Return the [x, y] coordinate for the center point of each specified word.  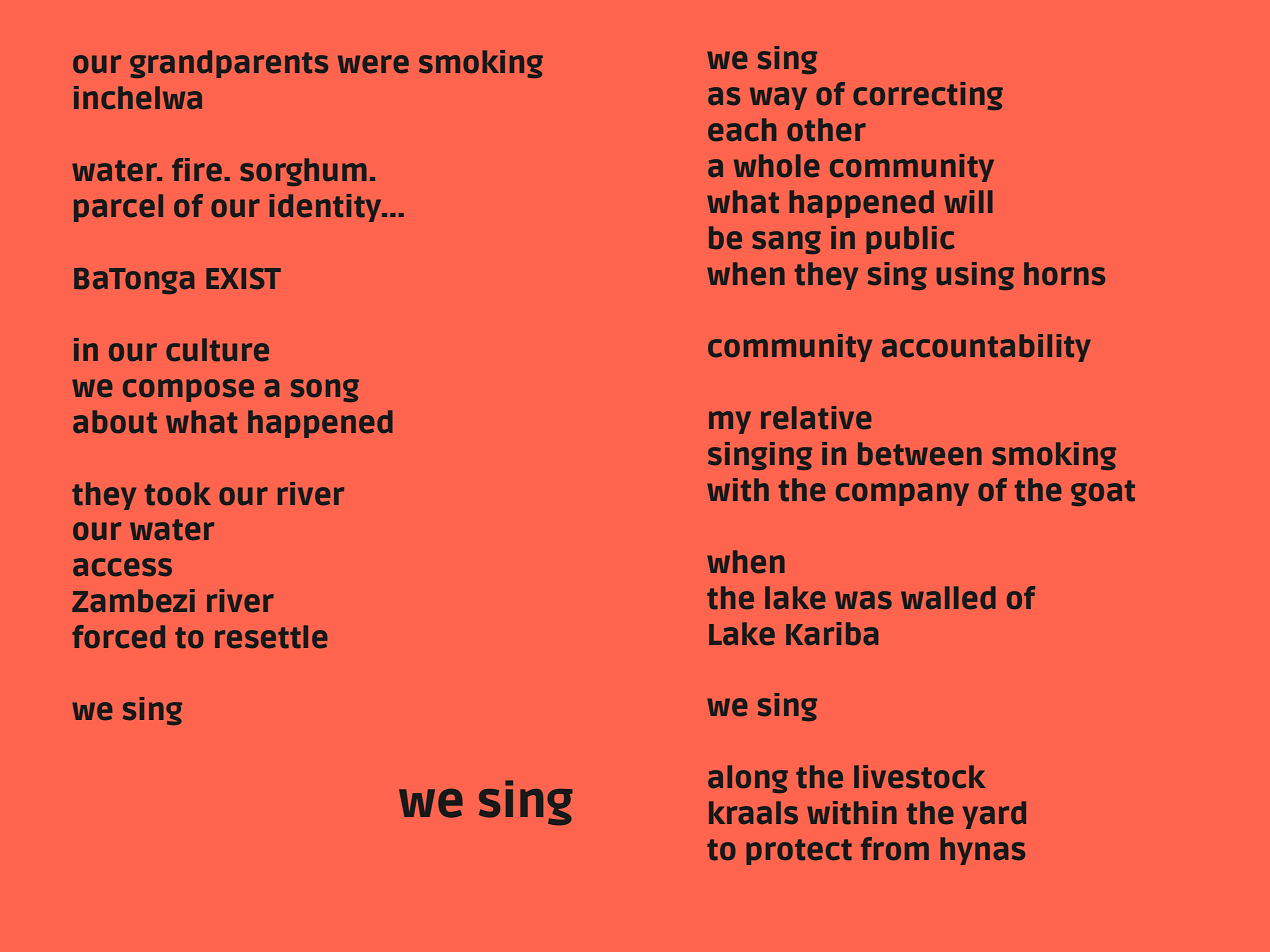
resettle [271, 637]
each [742, 130]
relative [816, 418]
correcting [928, 96]
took [178, 494]
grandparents [229, 64]
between [920, 454]
